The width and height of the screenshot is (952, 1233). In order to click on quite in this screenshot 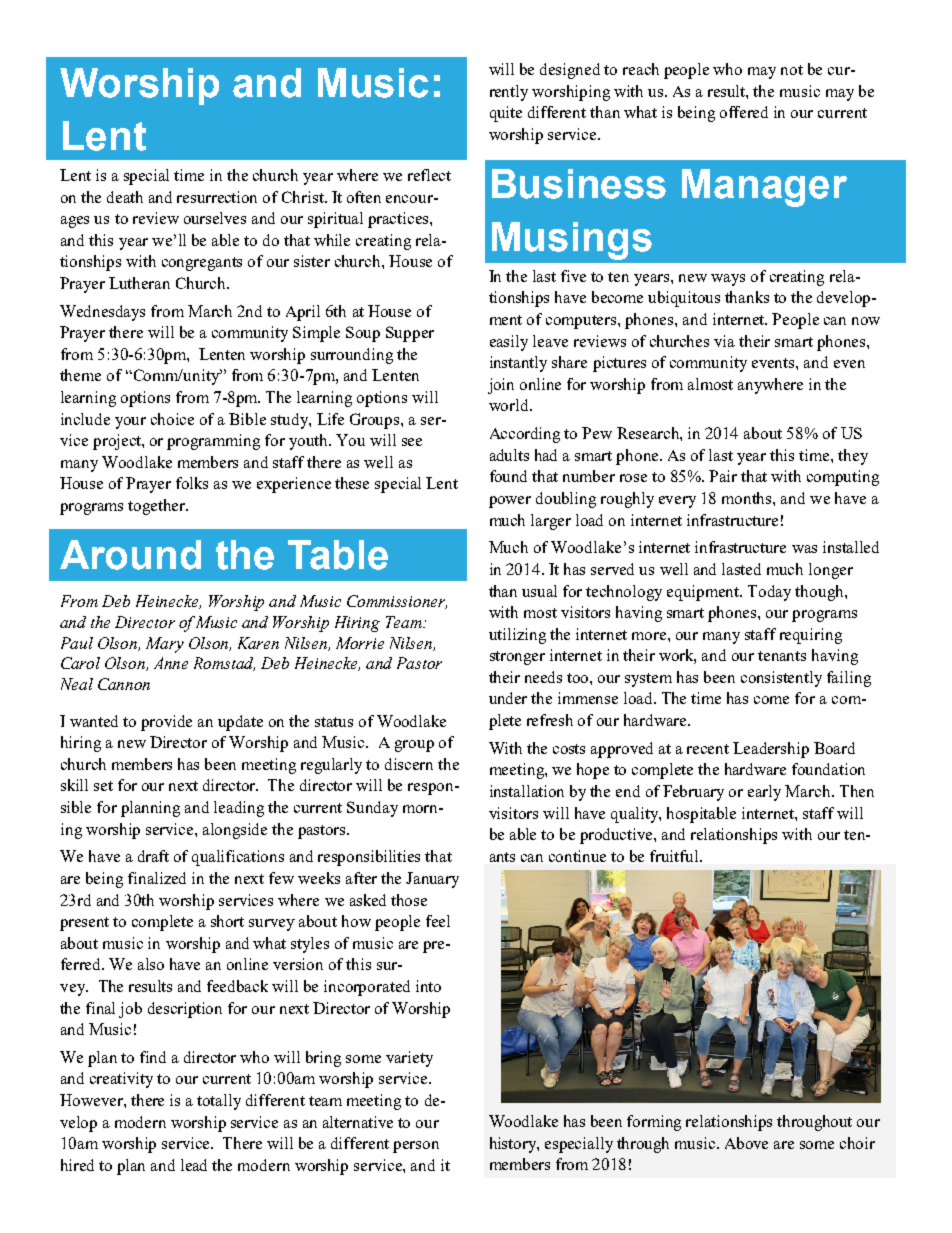, I will do `click(506, 114)`.
